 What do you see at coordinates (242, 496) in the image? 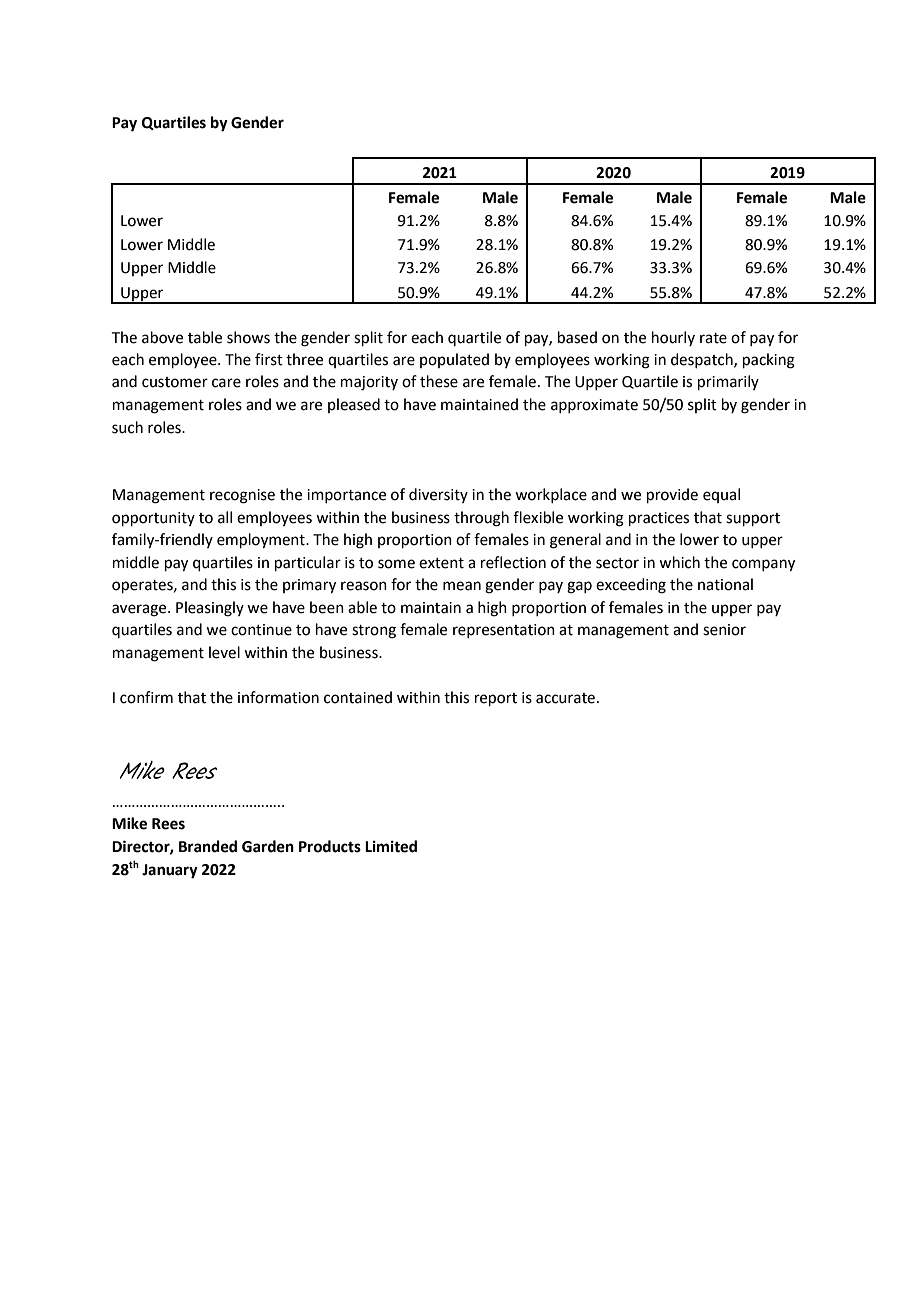
I see `recognise` at bounding box center [242, 496].
